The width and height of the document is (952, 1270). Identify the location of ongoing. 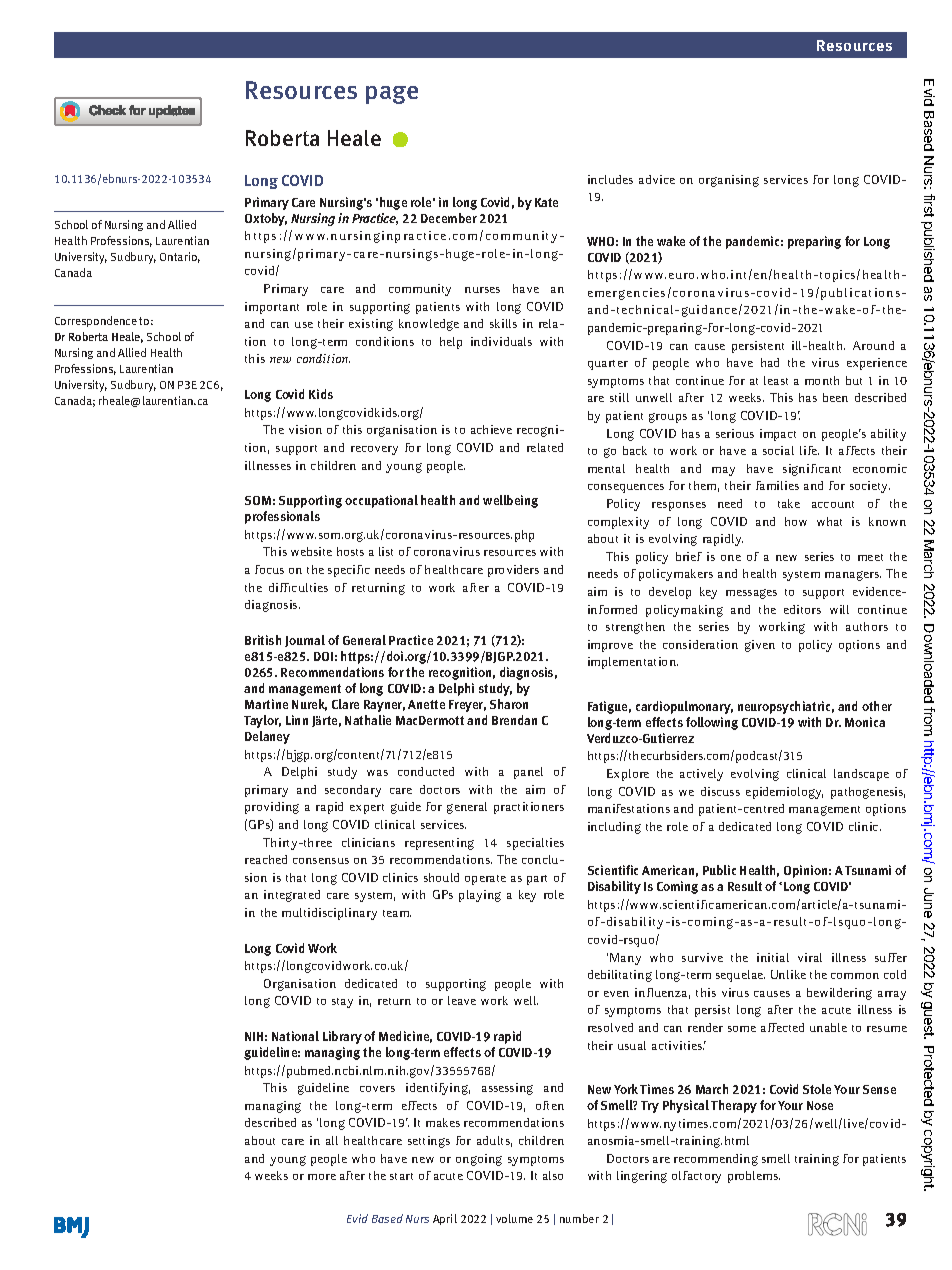
(479, 1160).
